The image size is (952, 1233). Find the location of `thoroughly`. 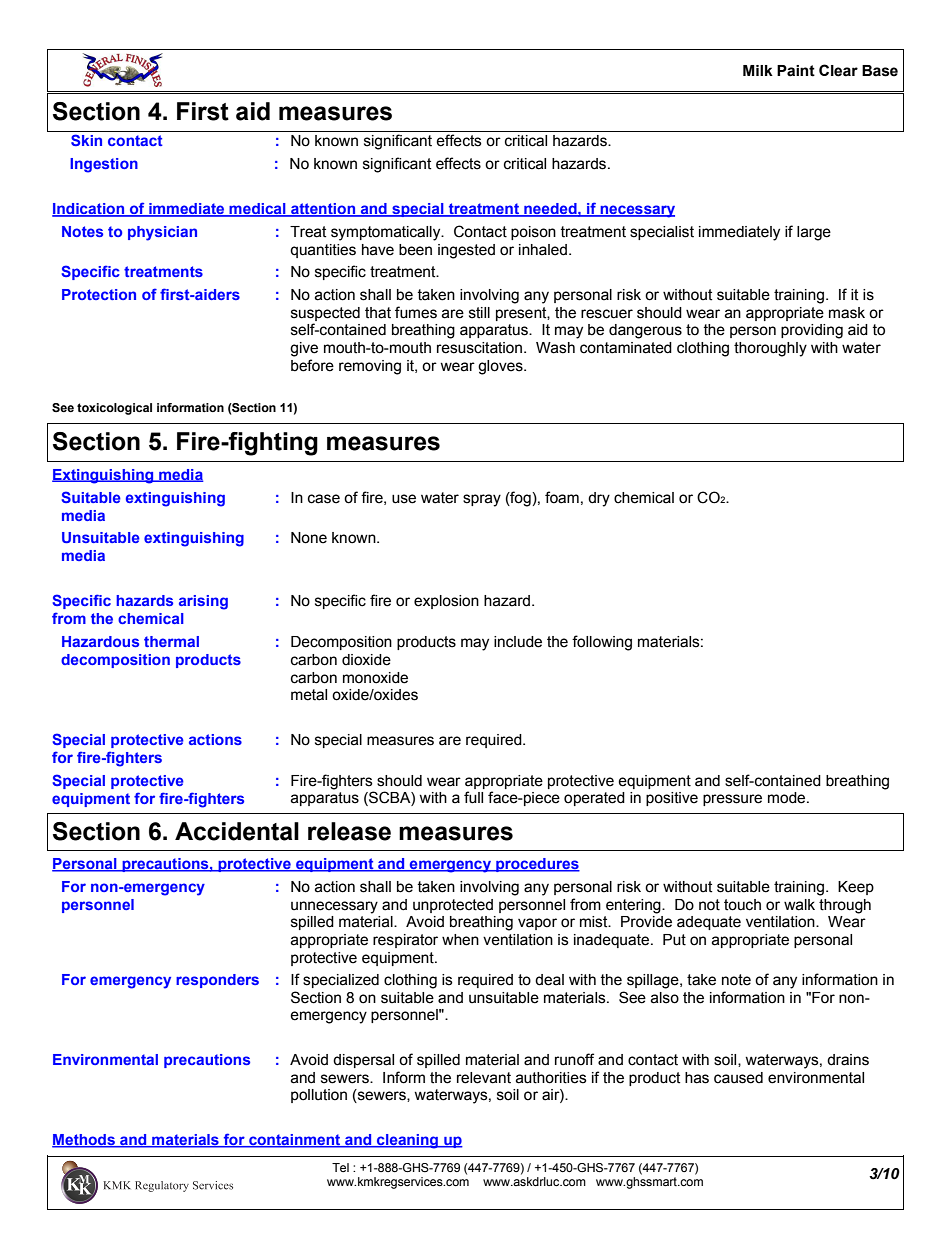

thoroughly is located at coordinates (770, 349).
